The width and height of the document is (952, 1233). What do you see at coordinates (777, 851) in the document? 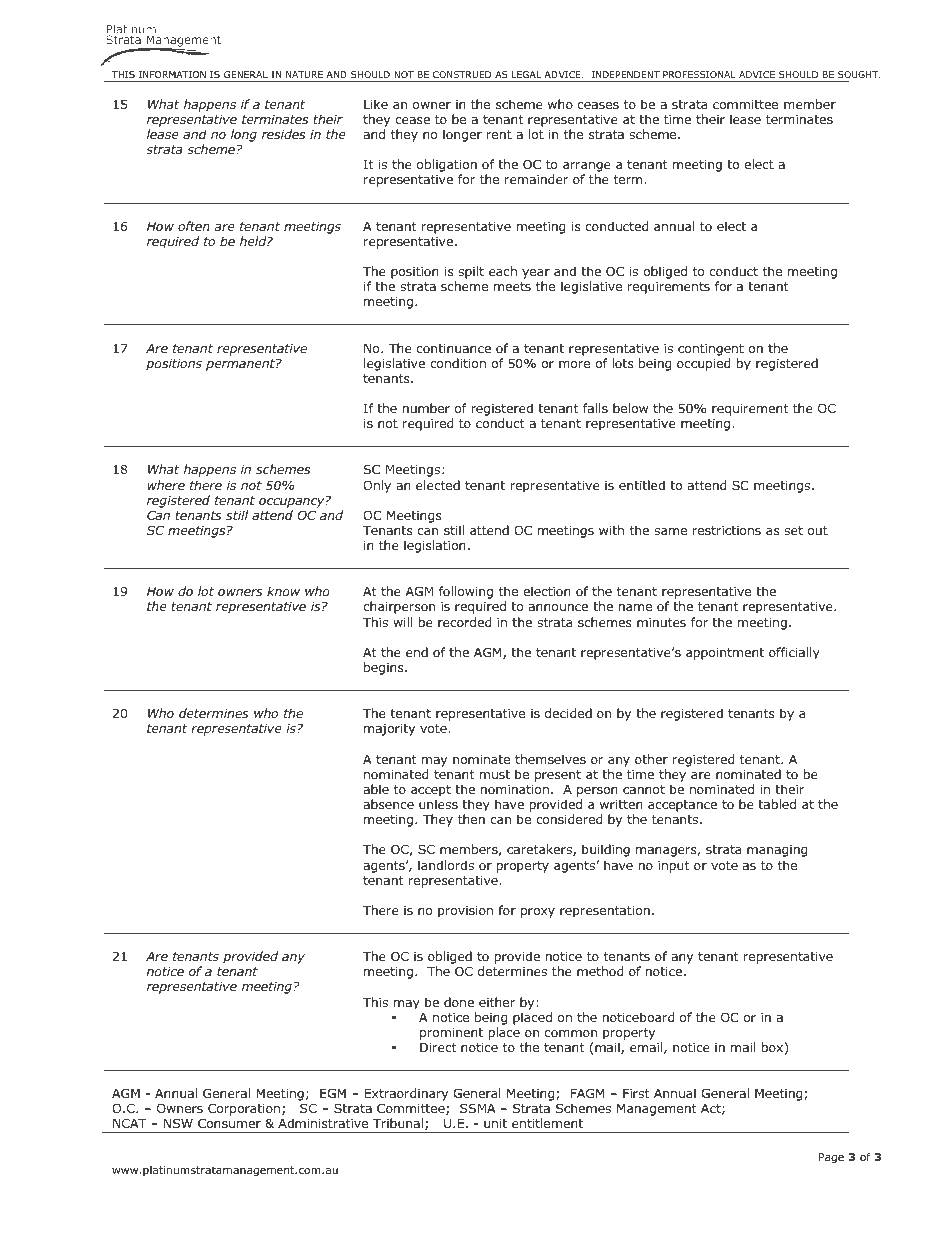
I see `managing` at bounding box center [777, 851].
